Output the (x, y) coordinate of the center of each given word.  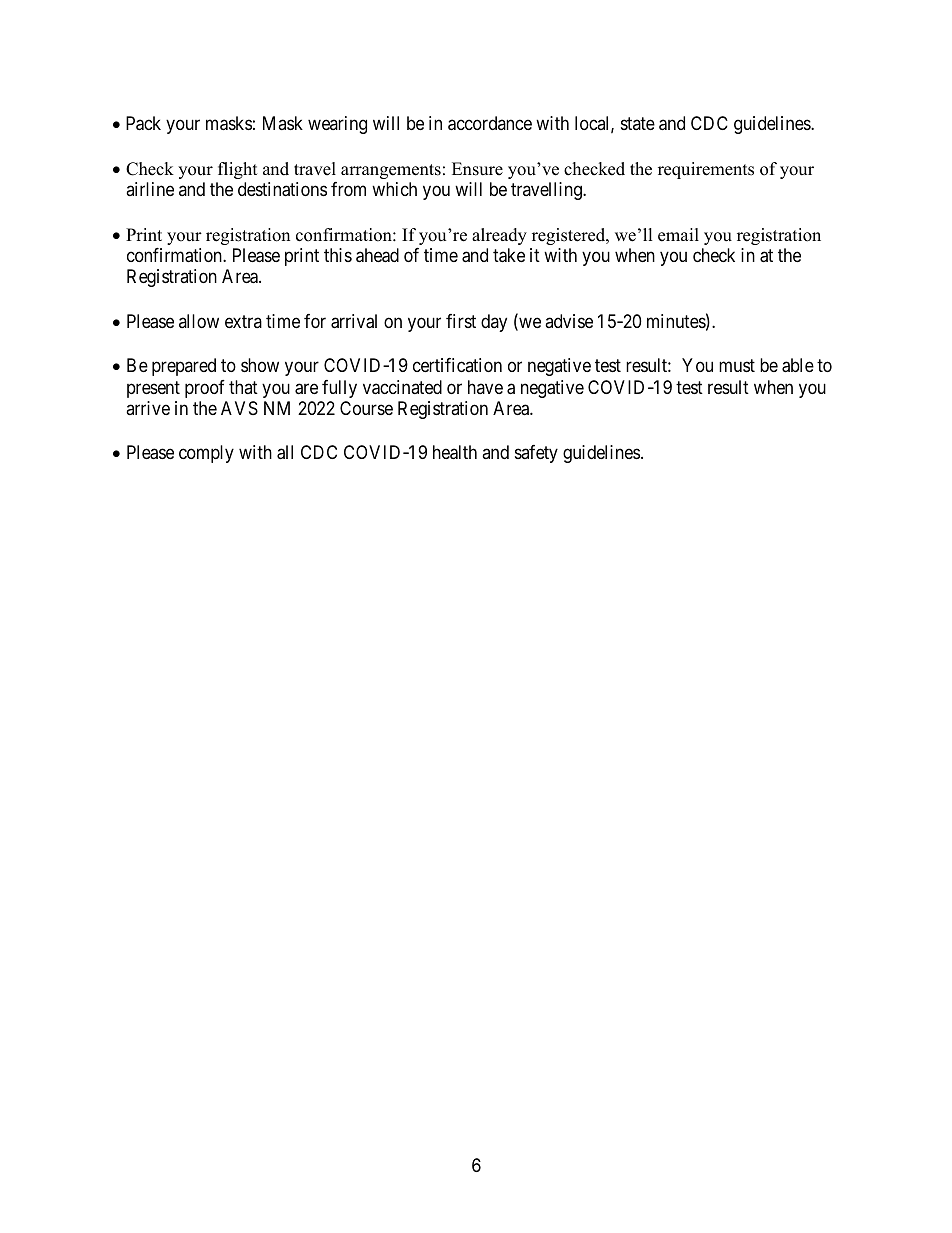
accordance (490, 123)
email (678, 235)
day (494, 323)
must (737, 365)
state (638, 124)
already (499, 236)
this (338, 255)
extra (243, 321)
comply (206, 454)
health (455, 452)
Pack (143, 123)
